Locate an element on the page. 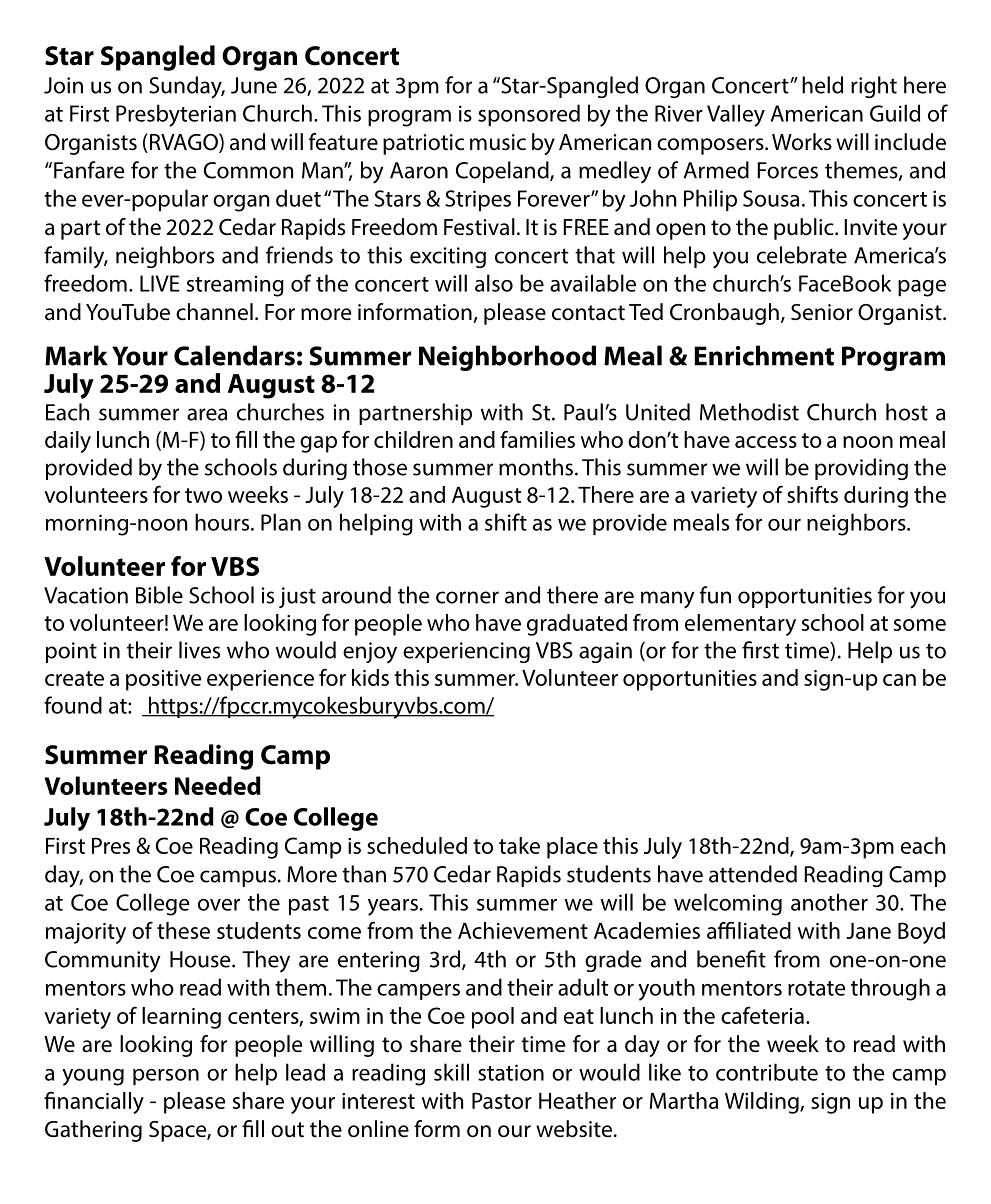 Image resolution: width=991 pixels, height=1204 pixels. elementary is located at coordinates (740, 625).
